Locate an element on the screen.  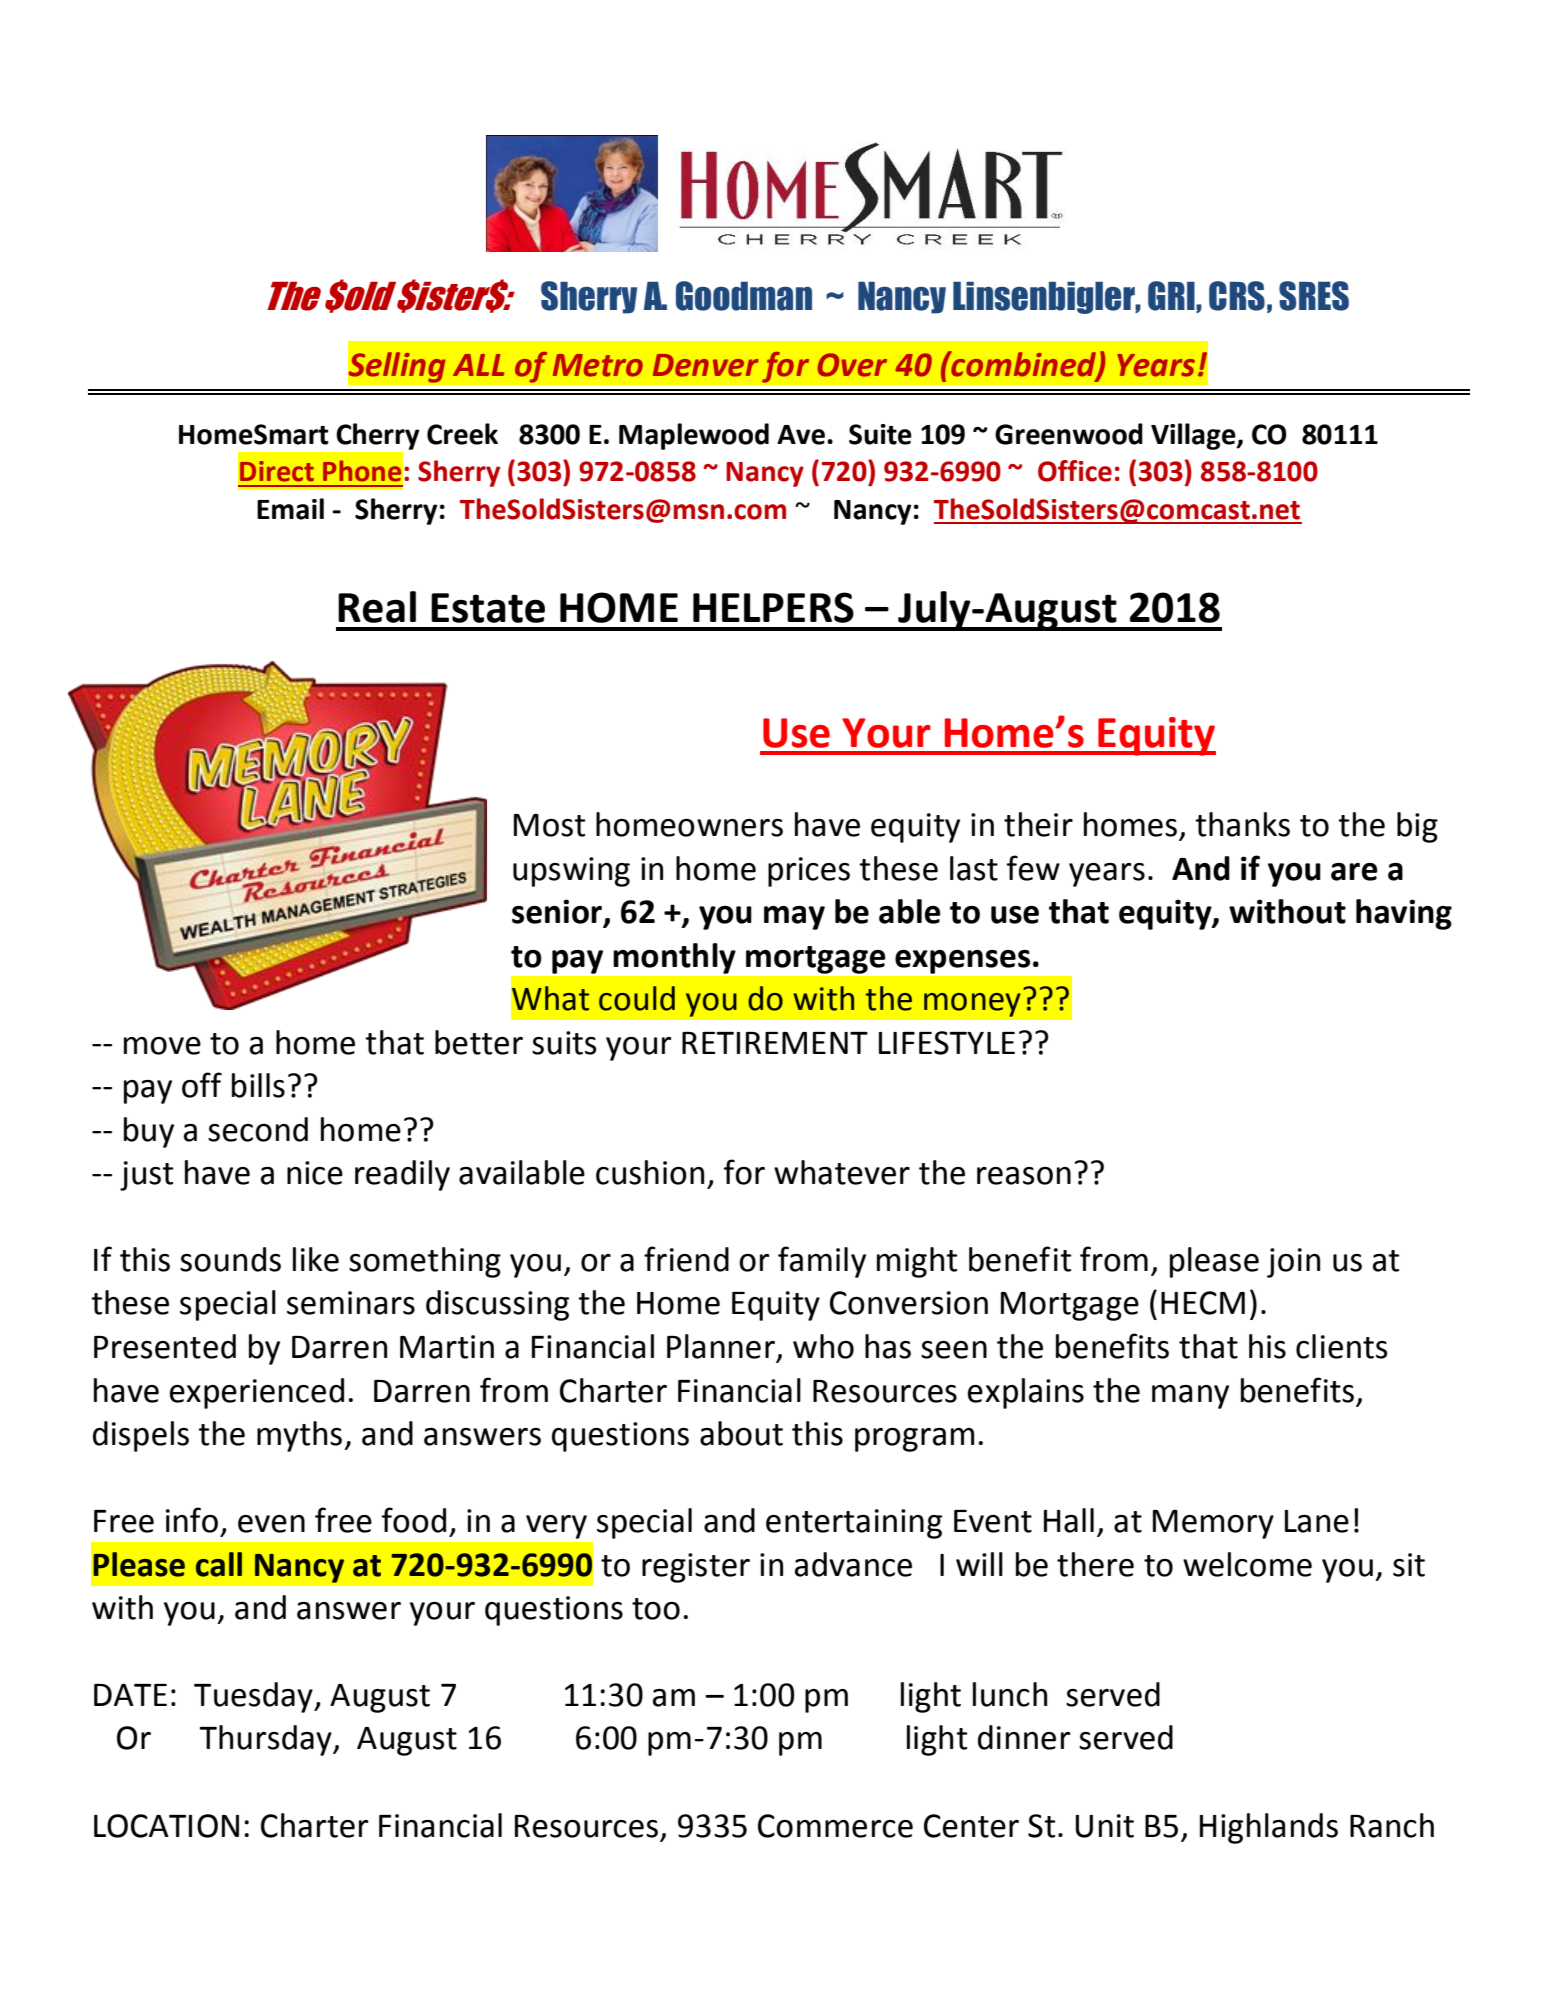
CRS is located at coordinates (1237, 296).
